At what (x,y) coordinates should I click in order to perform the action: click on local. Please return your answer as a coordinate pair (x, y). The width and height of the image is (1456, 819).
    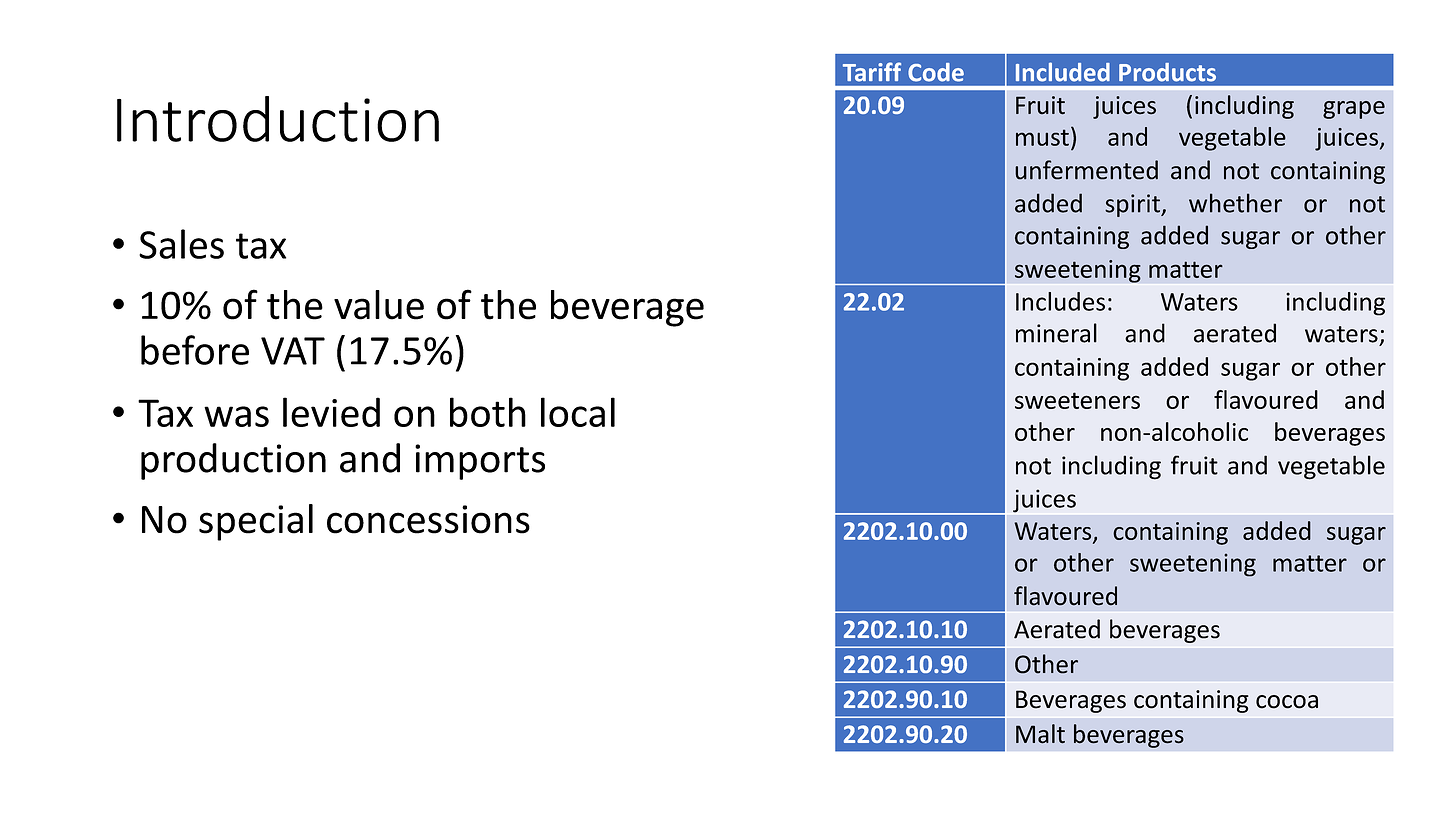
    Looking at the image, I should click on (578, 412).
